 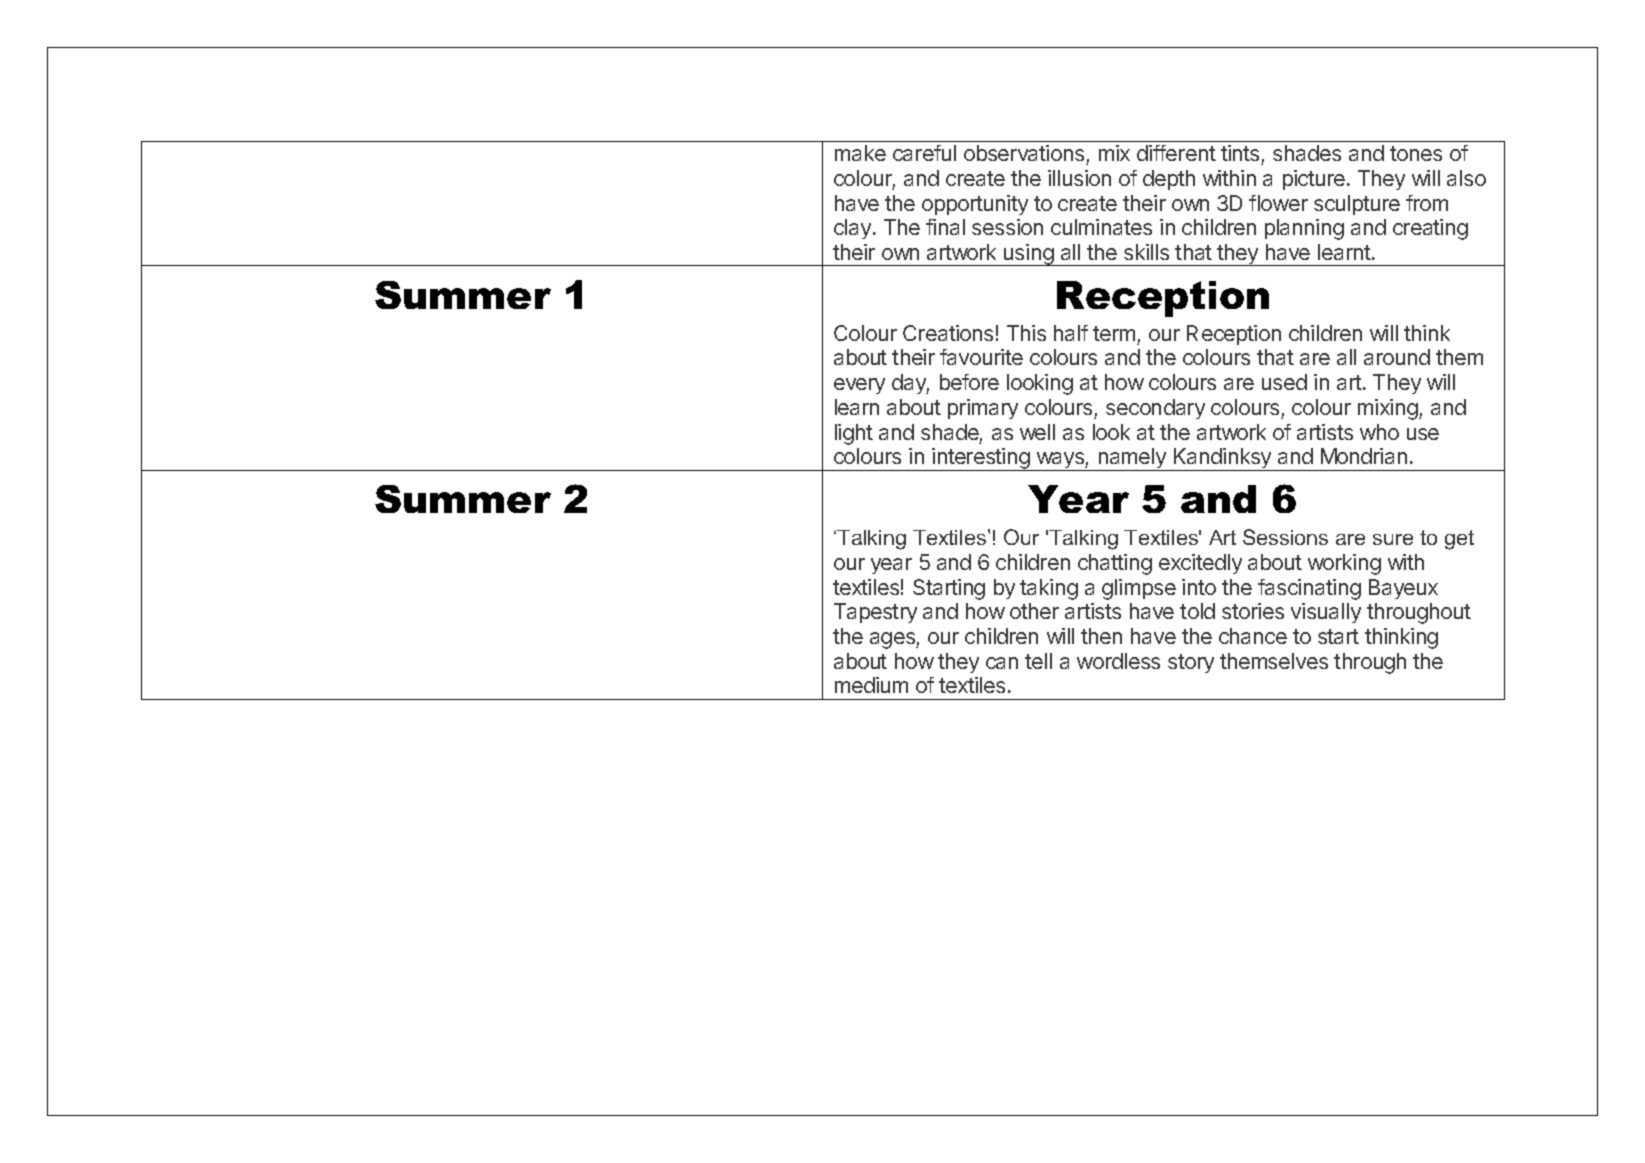 I want to click on careful, so click(x=924, y=153).
